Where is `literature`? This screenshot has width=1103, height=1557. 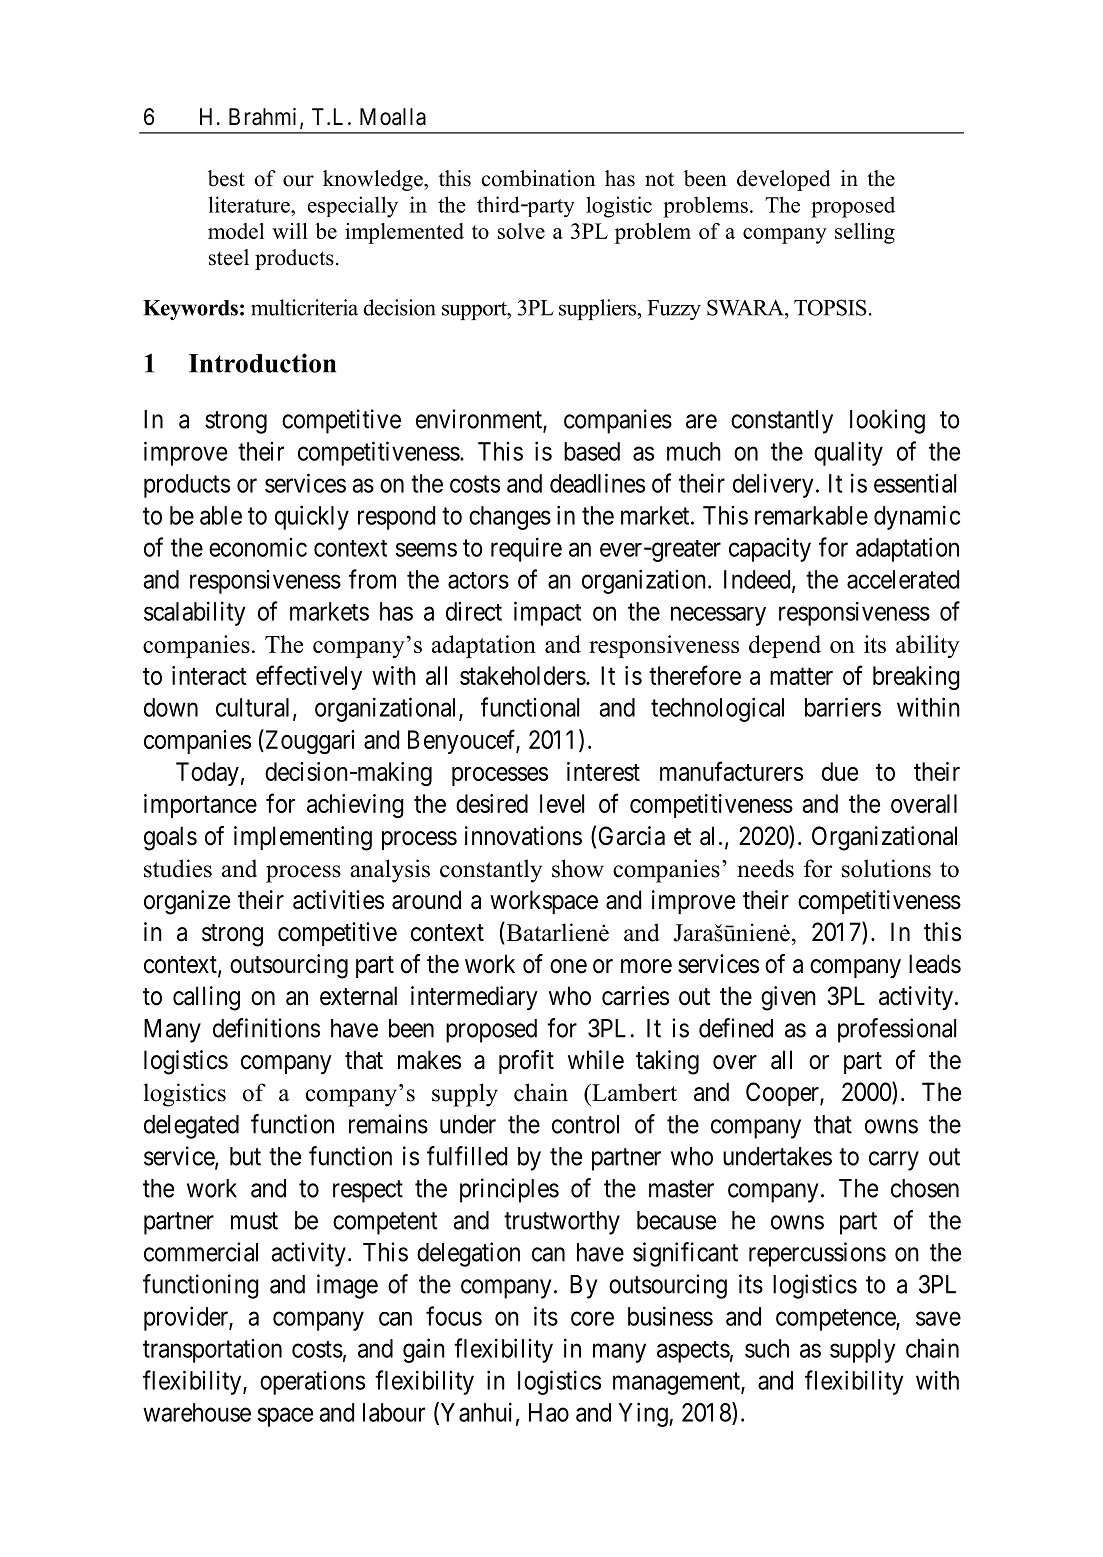 literature is located at coordinates (250, 204).
